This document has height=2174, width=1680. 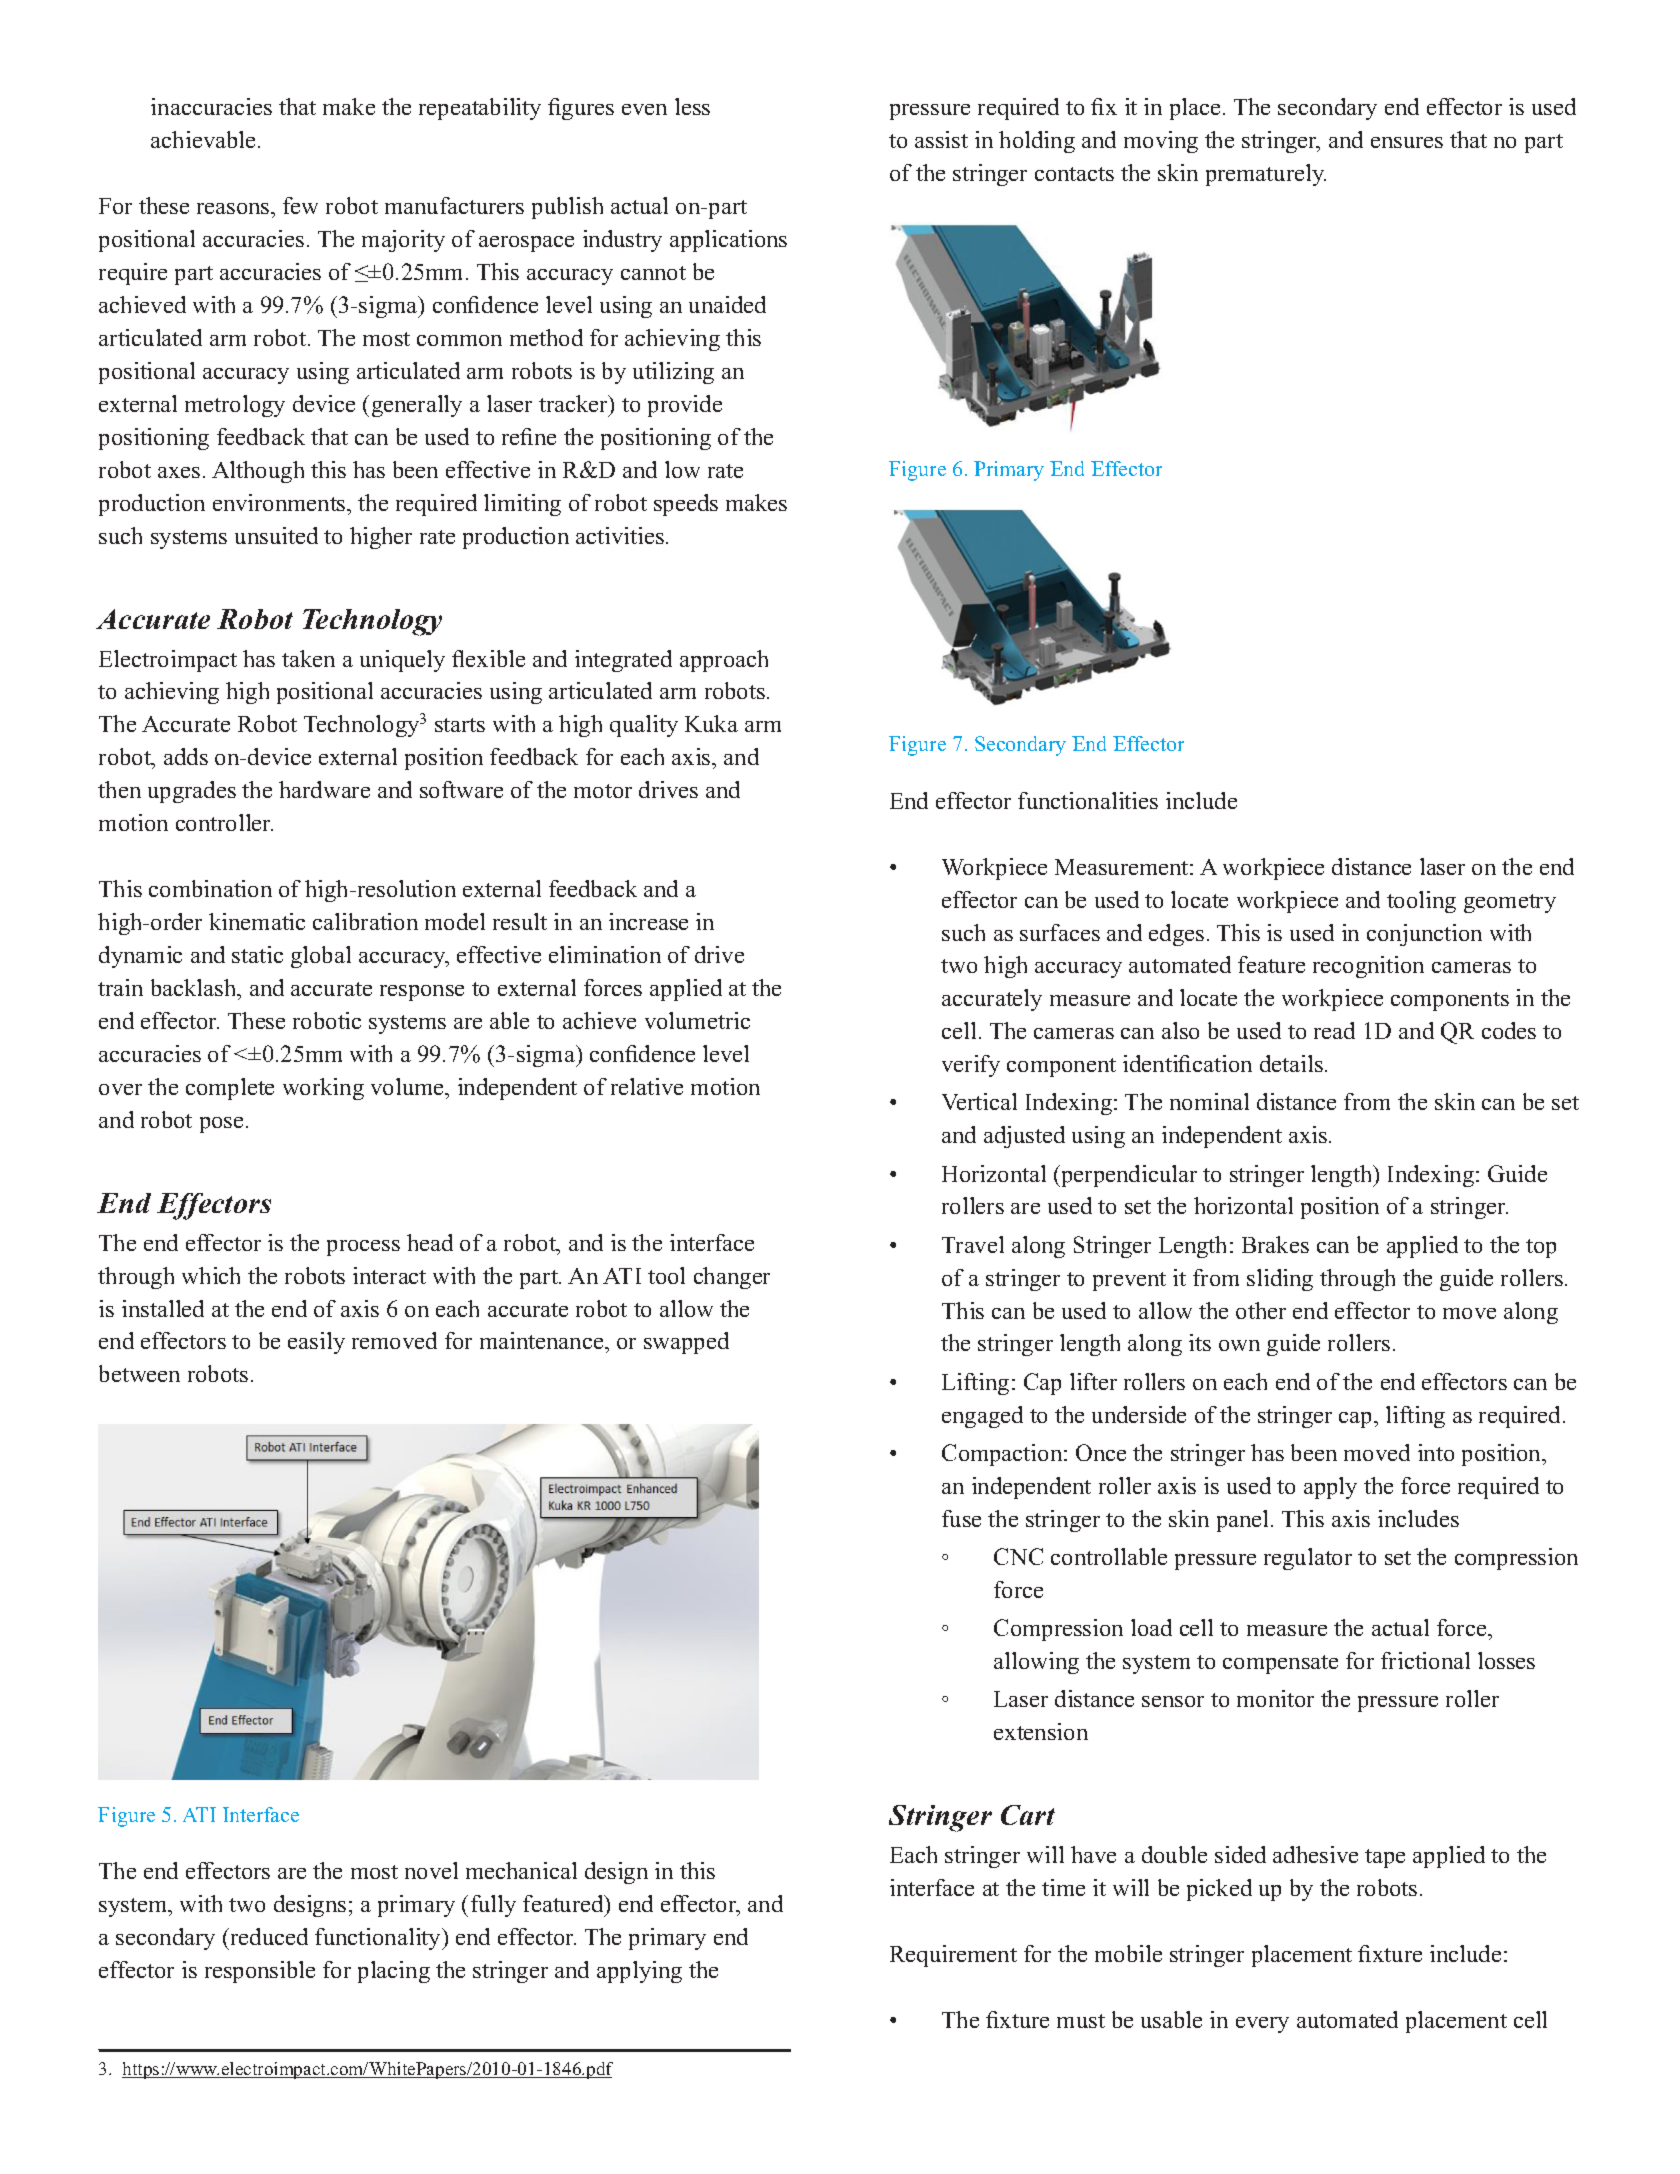 What do you see at coordinates (724, 661) in the document?
I see `approach` at bounding box center [724, 661].
